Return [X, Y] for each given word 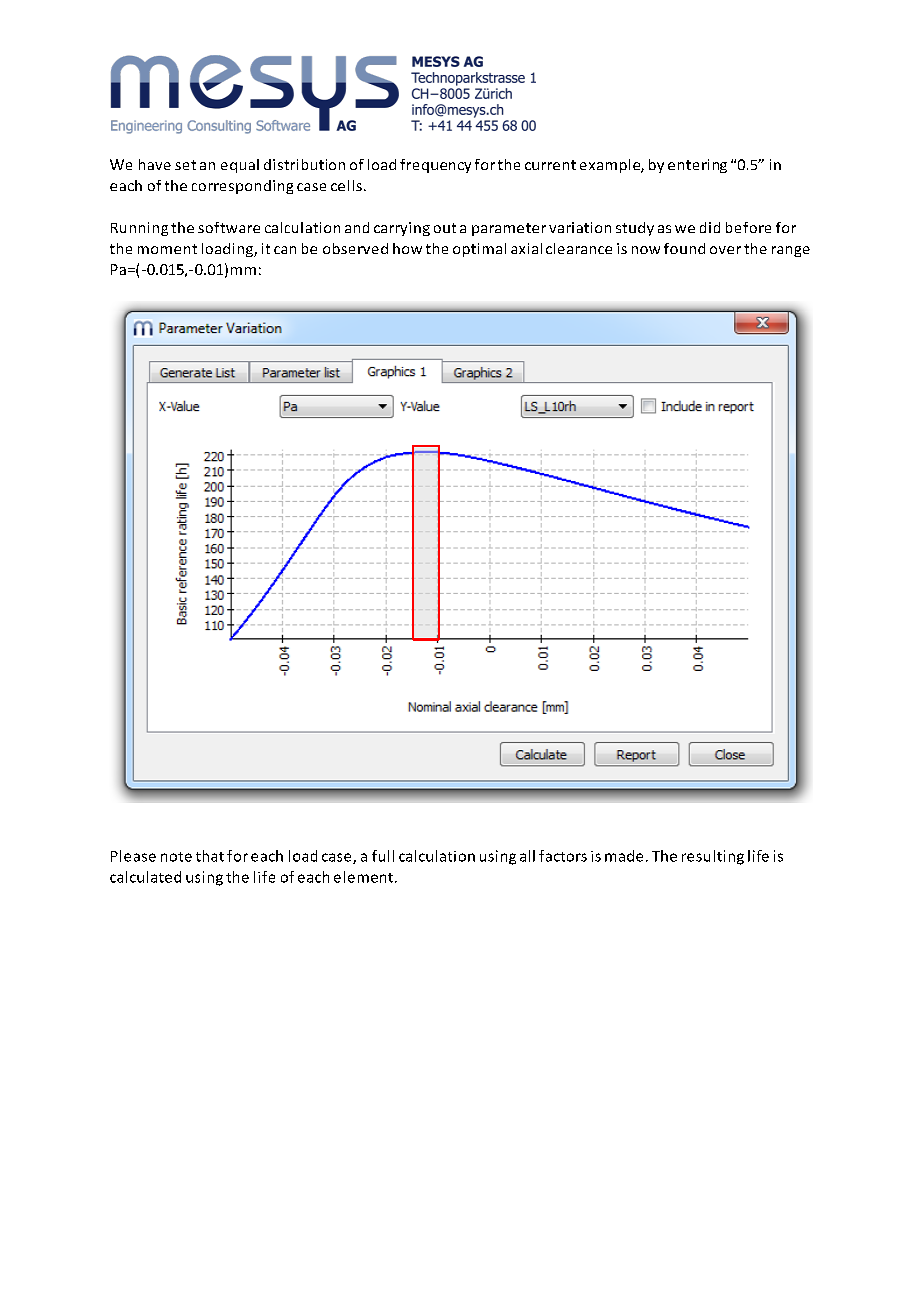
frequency [435, 166]
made [624, 856]
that [210, 856]
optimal [479, 250]
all [527, 856]
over [725, 250]
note [176, 857]
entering [697, 166]
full [383, 856]
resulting [713, 857]
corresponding [242, 187]
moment [167, 249]
